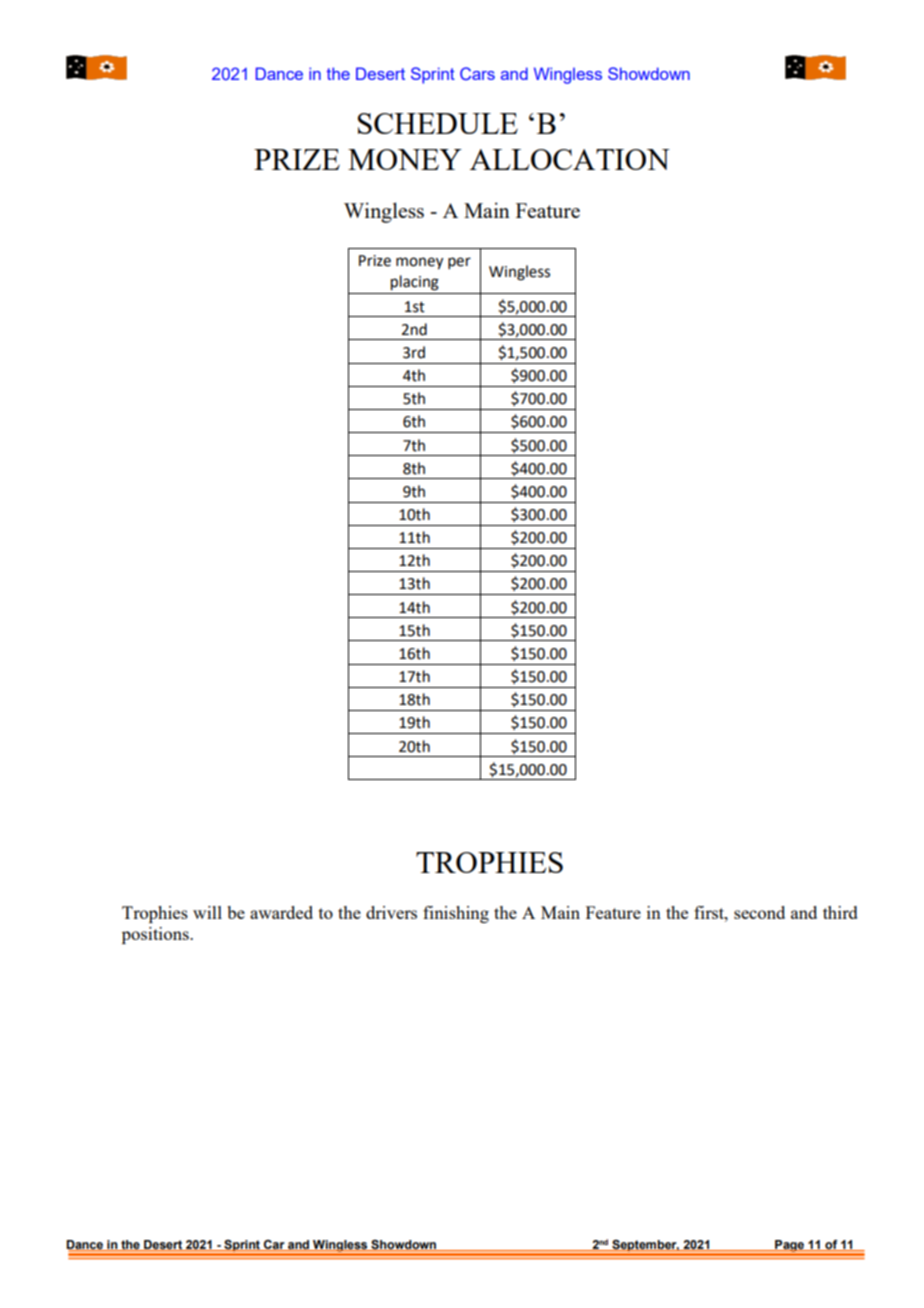  What do you see at coordinates (415, 283) in the screenshot?
I see `placing` at bounding box center [415, 283].
